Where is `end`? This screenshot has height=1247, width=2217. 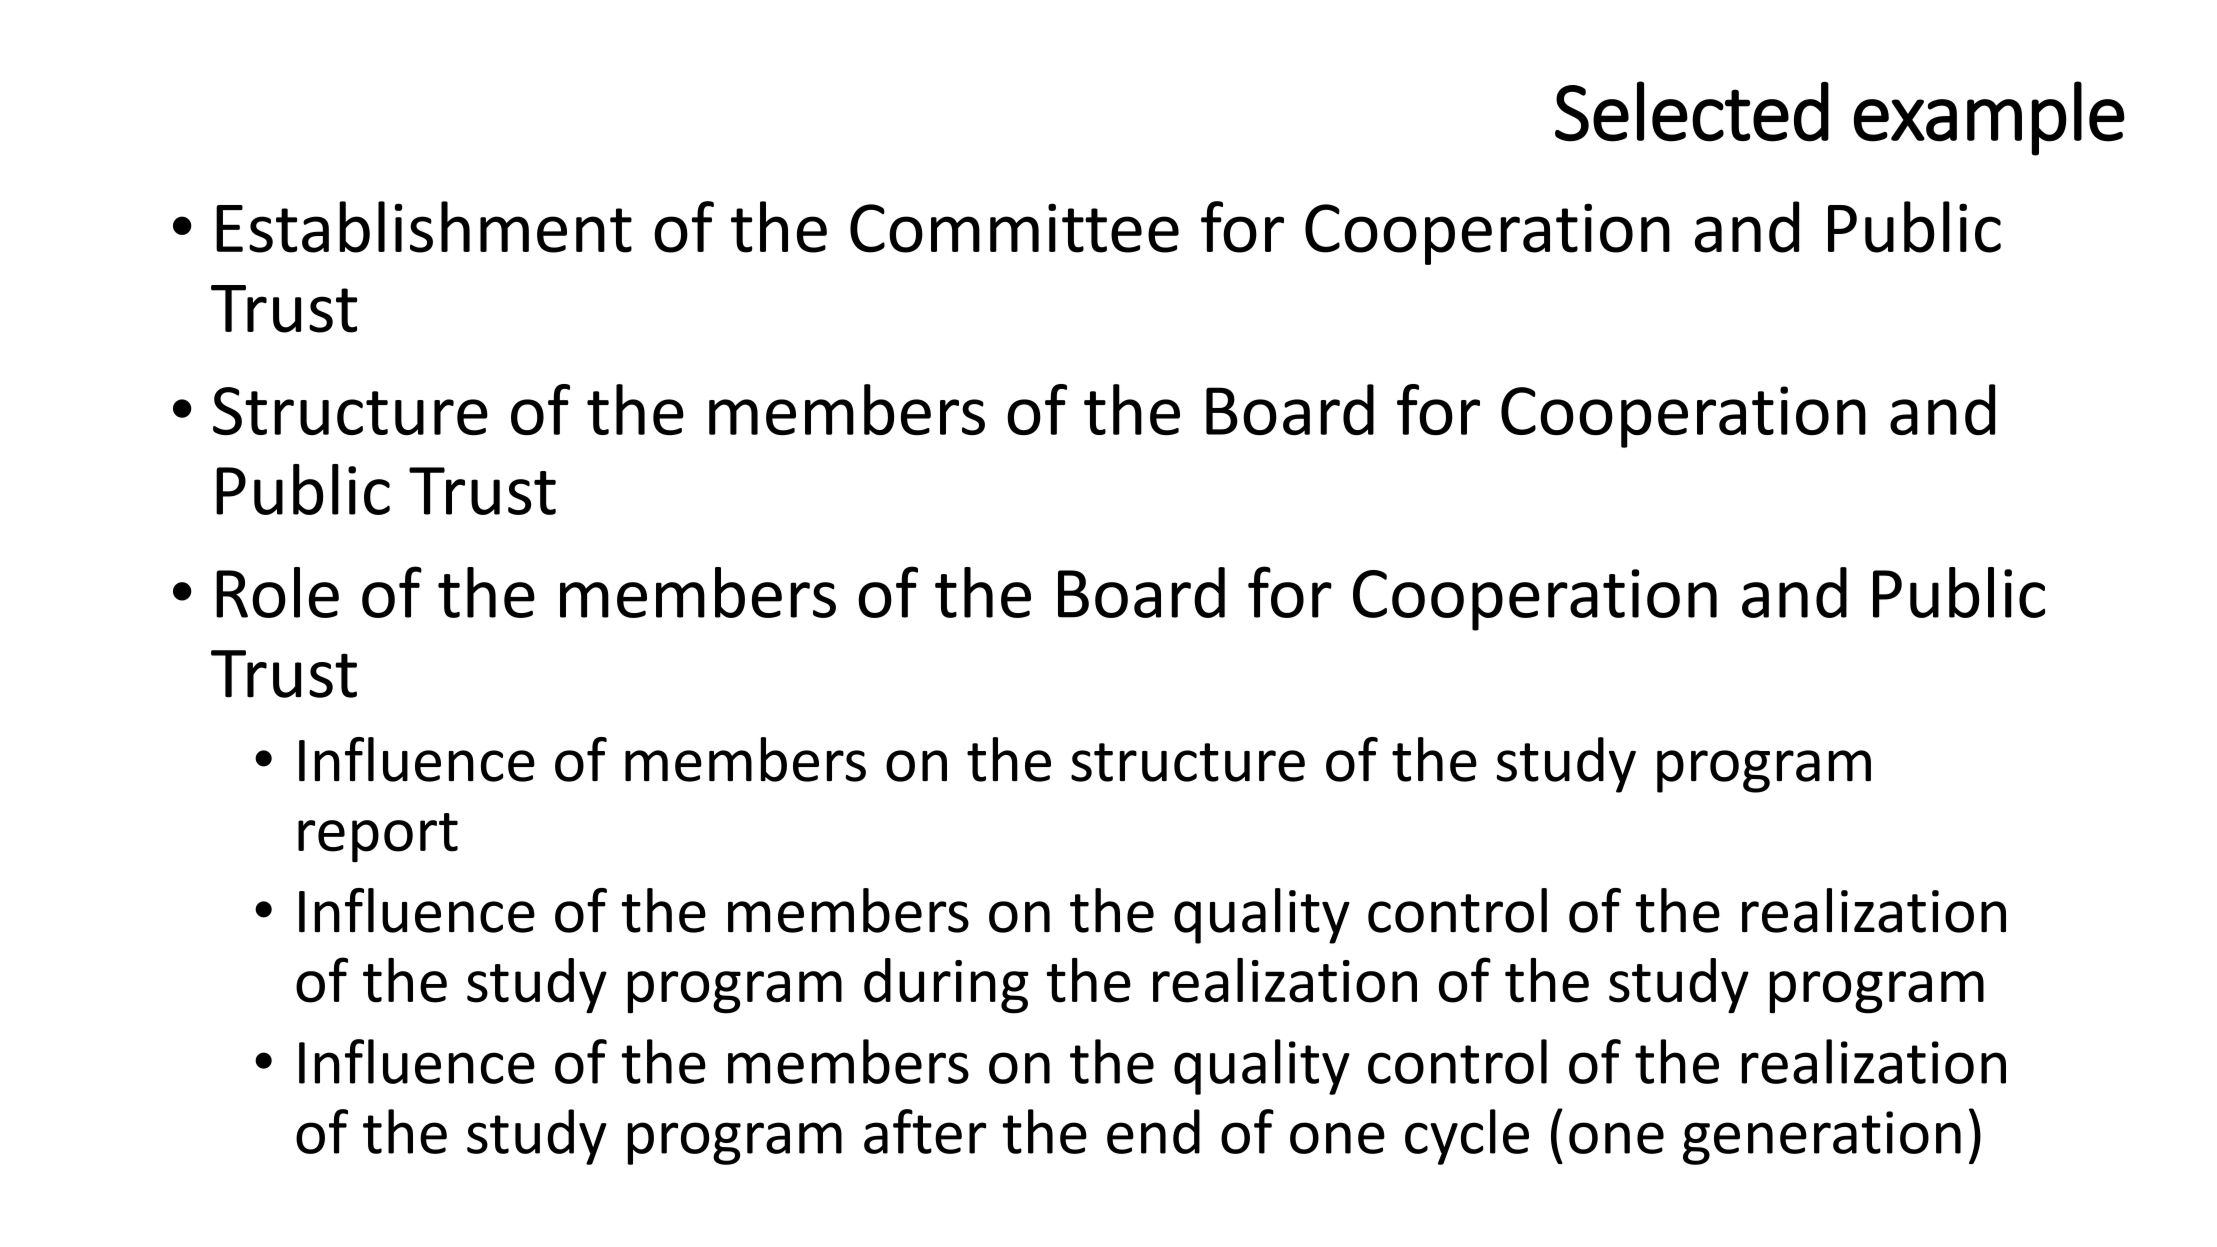 end is located at coordinates (1153, 1131).
